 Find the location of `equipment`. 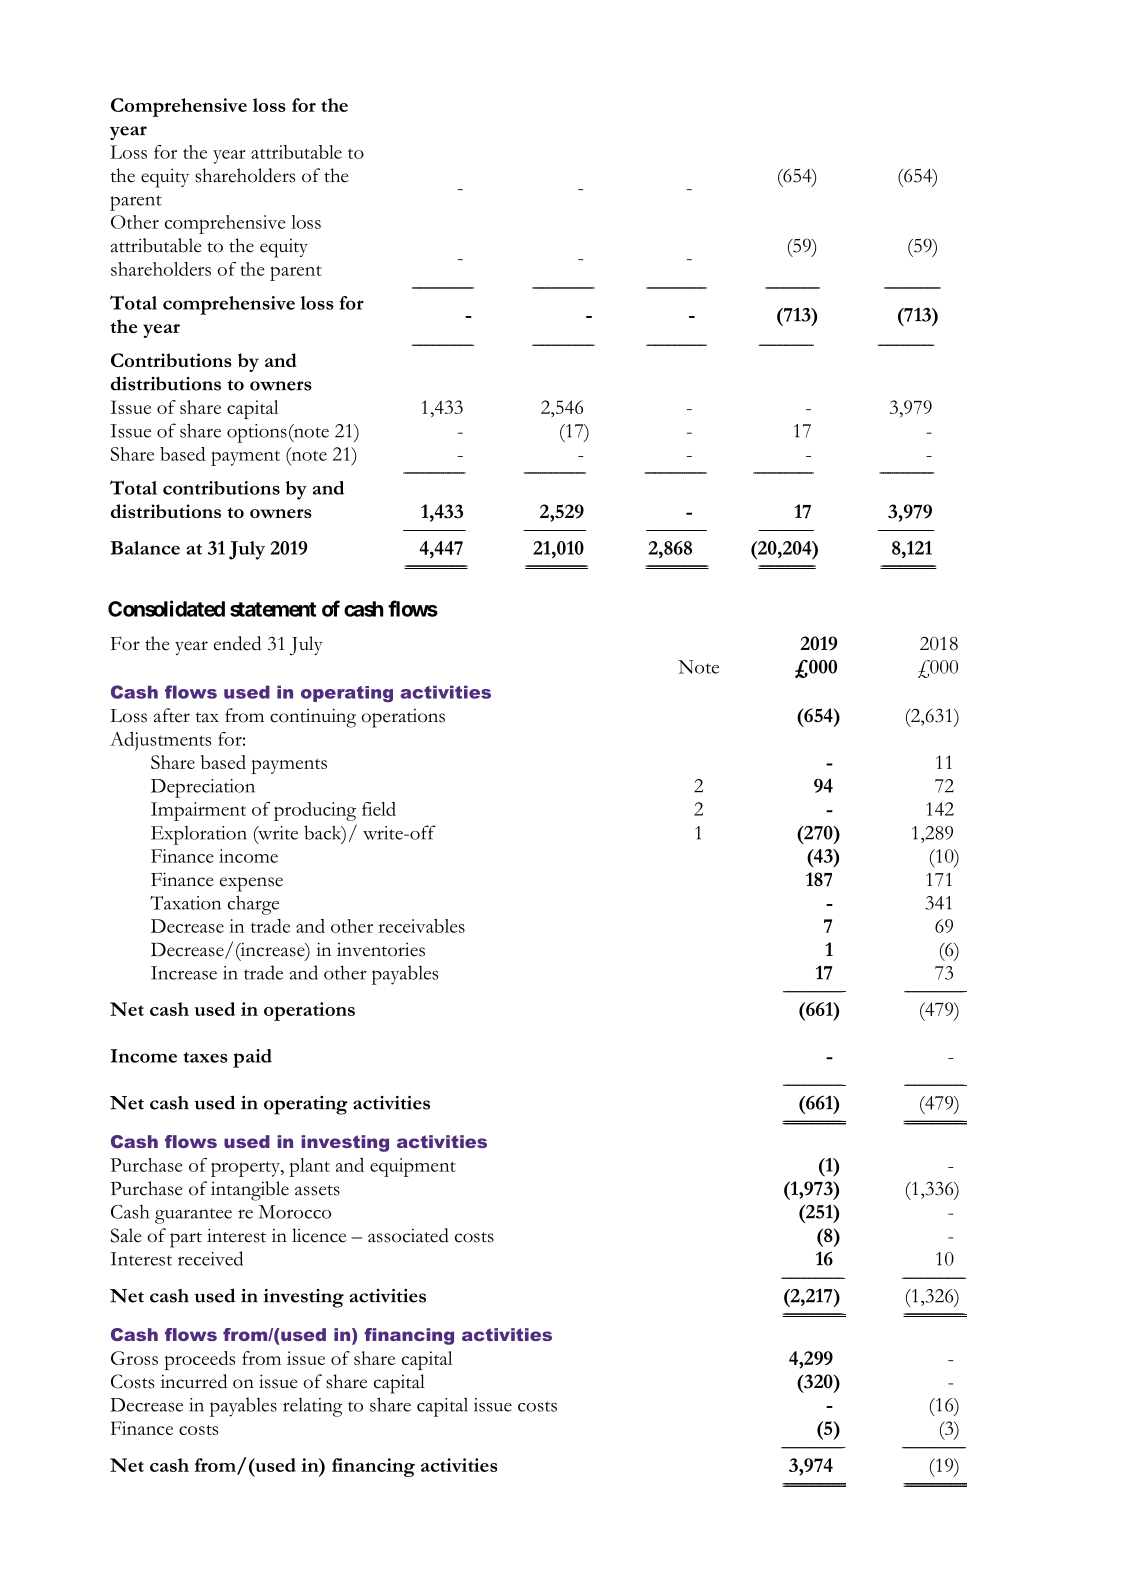

equipment is located at coordinates (413, 1167).
